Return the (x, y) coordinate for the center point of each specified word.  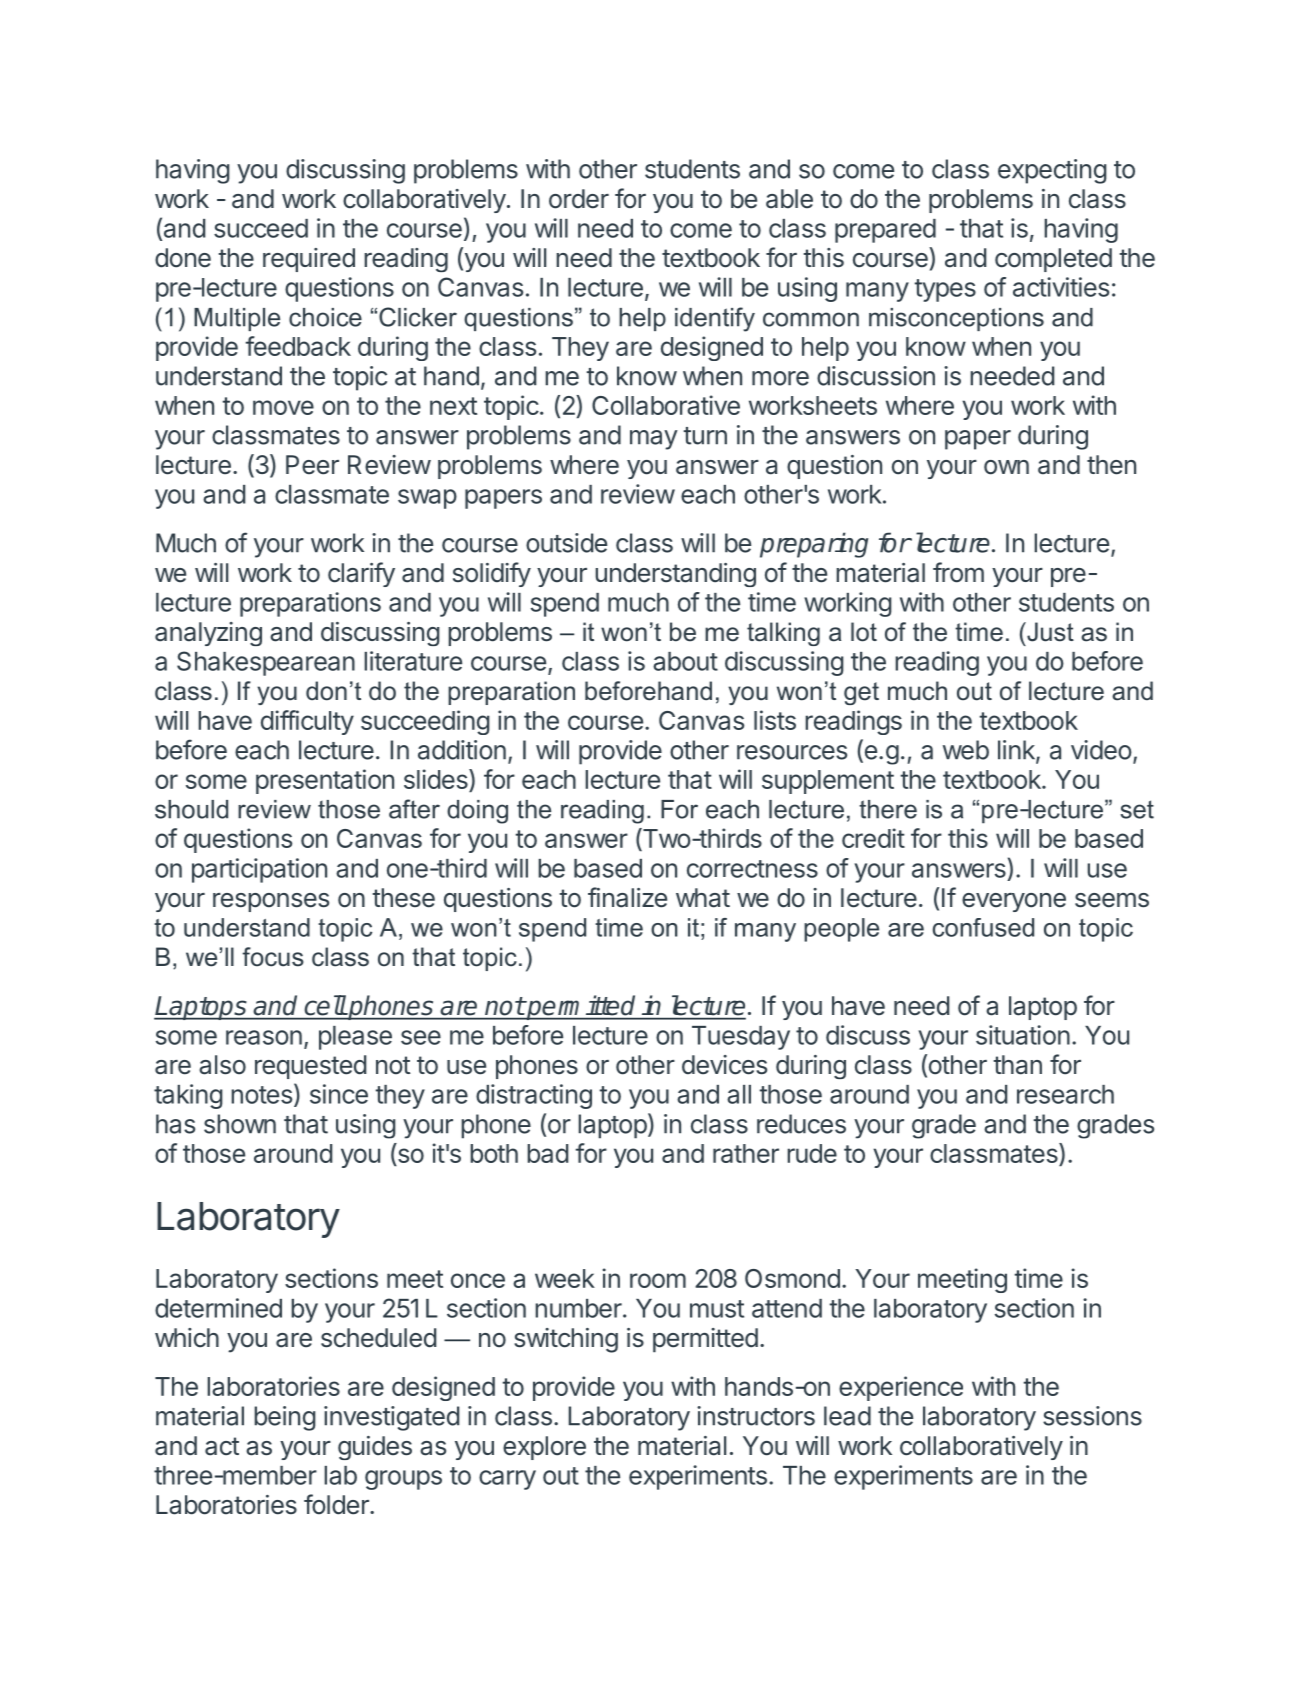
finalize (627, 897)
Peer (312, 465)
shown (240, 1124)
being (285, 1418)
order (579, 199)
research (1065, 1094)
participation (259, 870)
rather (746, 1153)
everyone (1014, 902)
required (309, 260)
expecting (1052, 171)
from (958, 572)
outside (566, 543)
